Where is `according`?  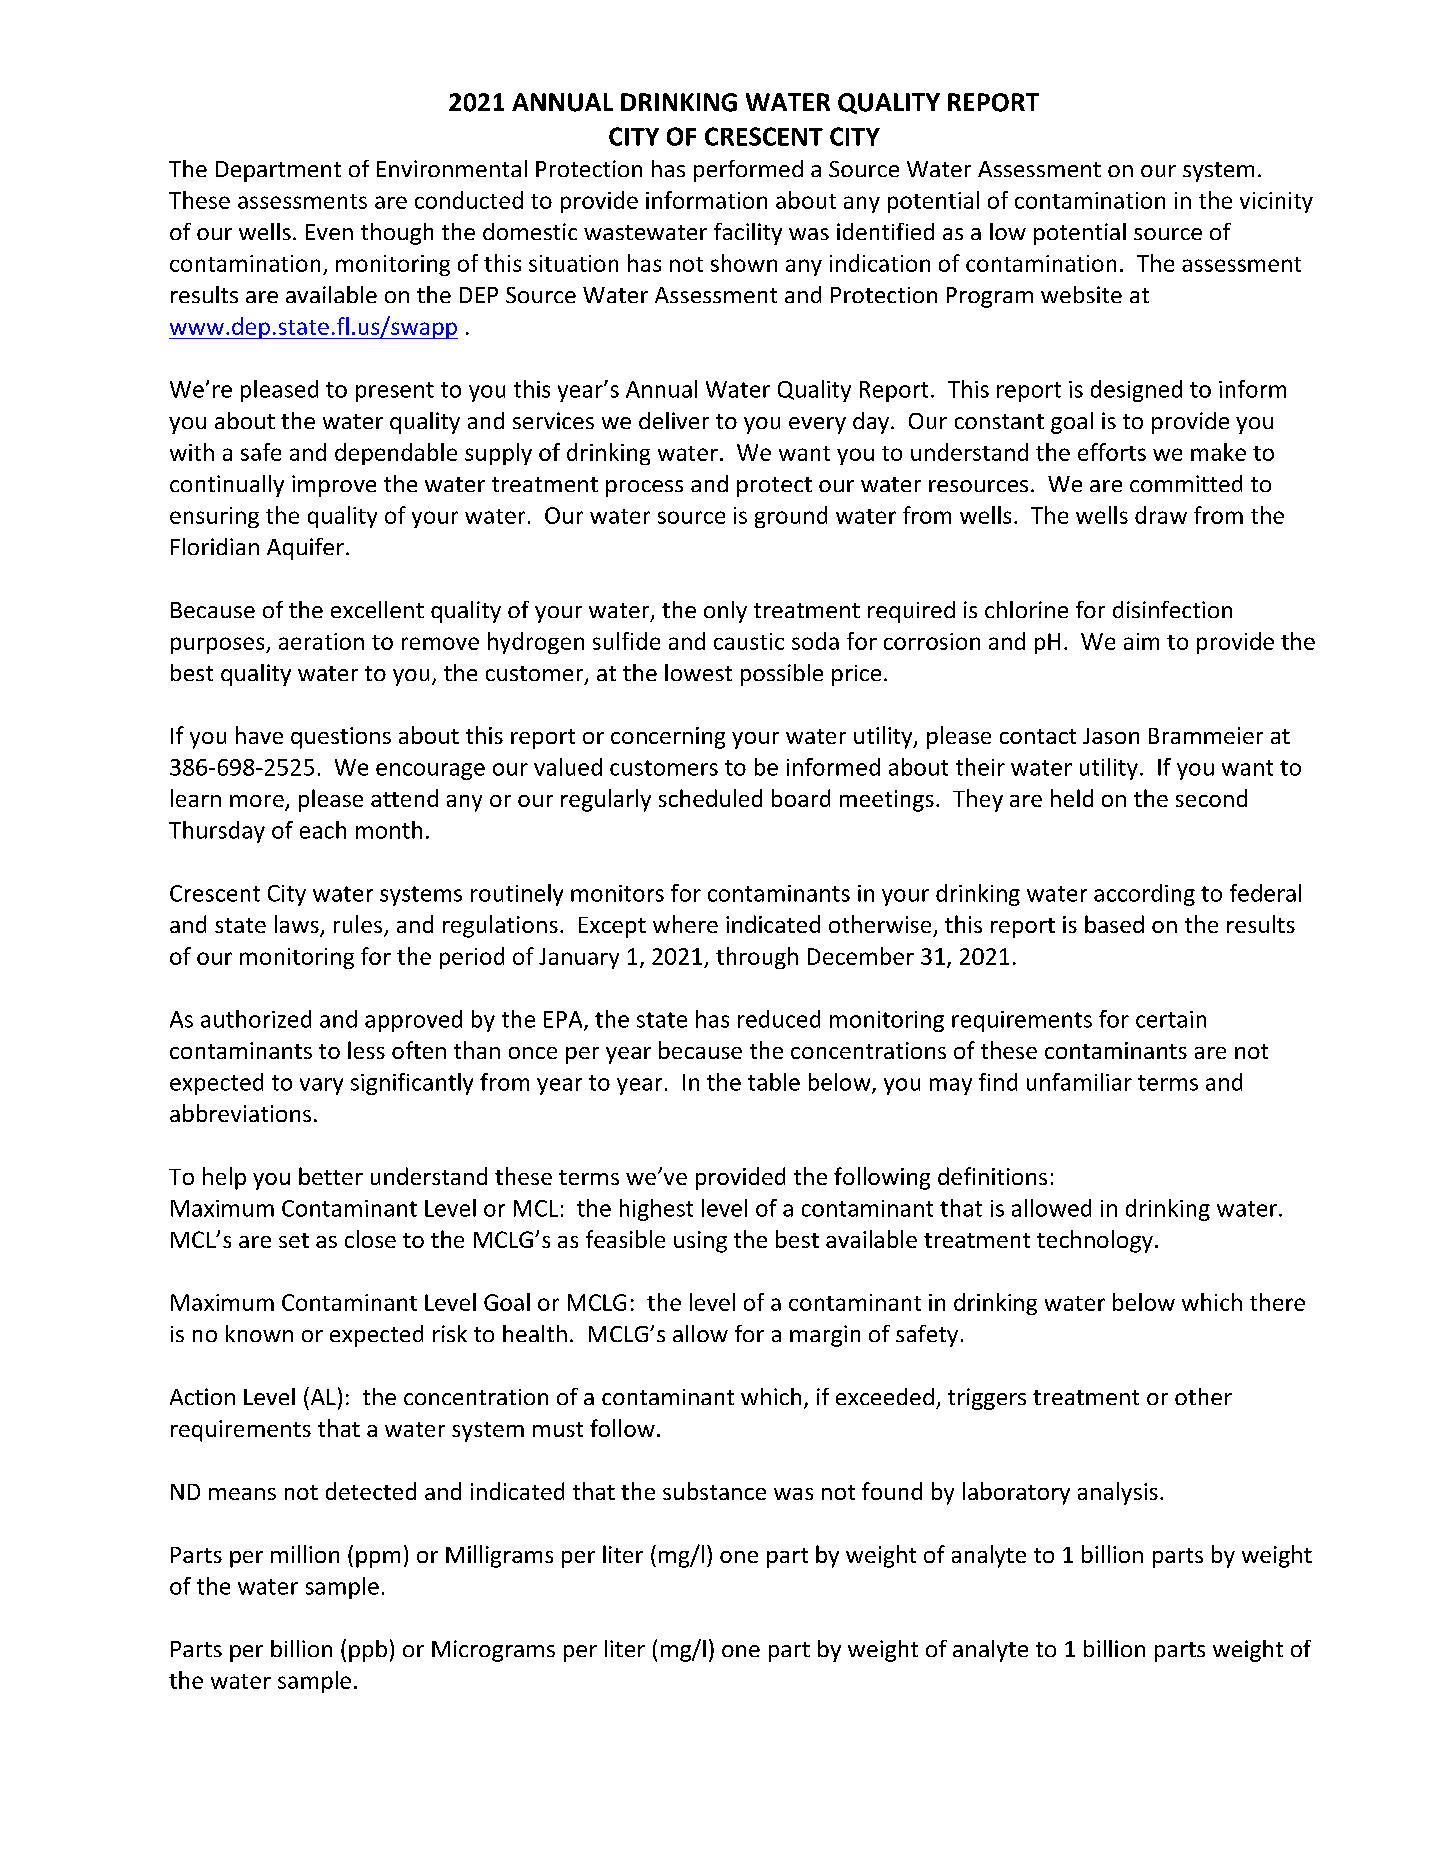 according is located at coordinates (1144, 895).
